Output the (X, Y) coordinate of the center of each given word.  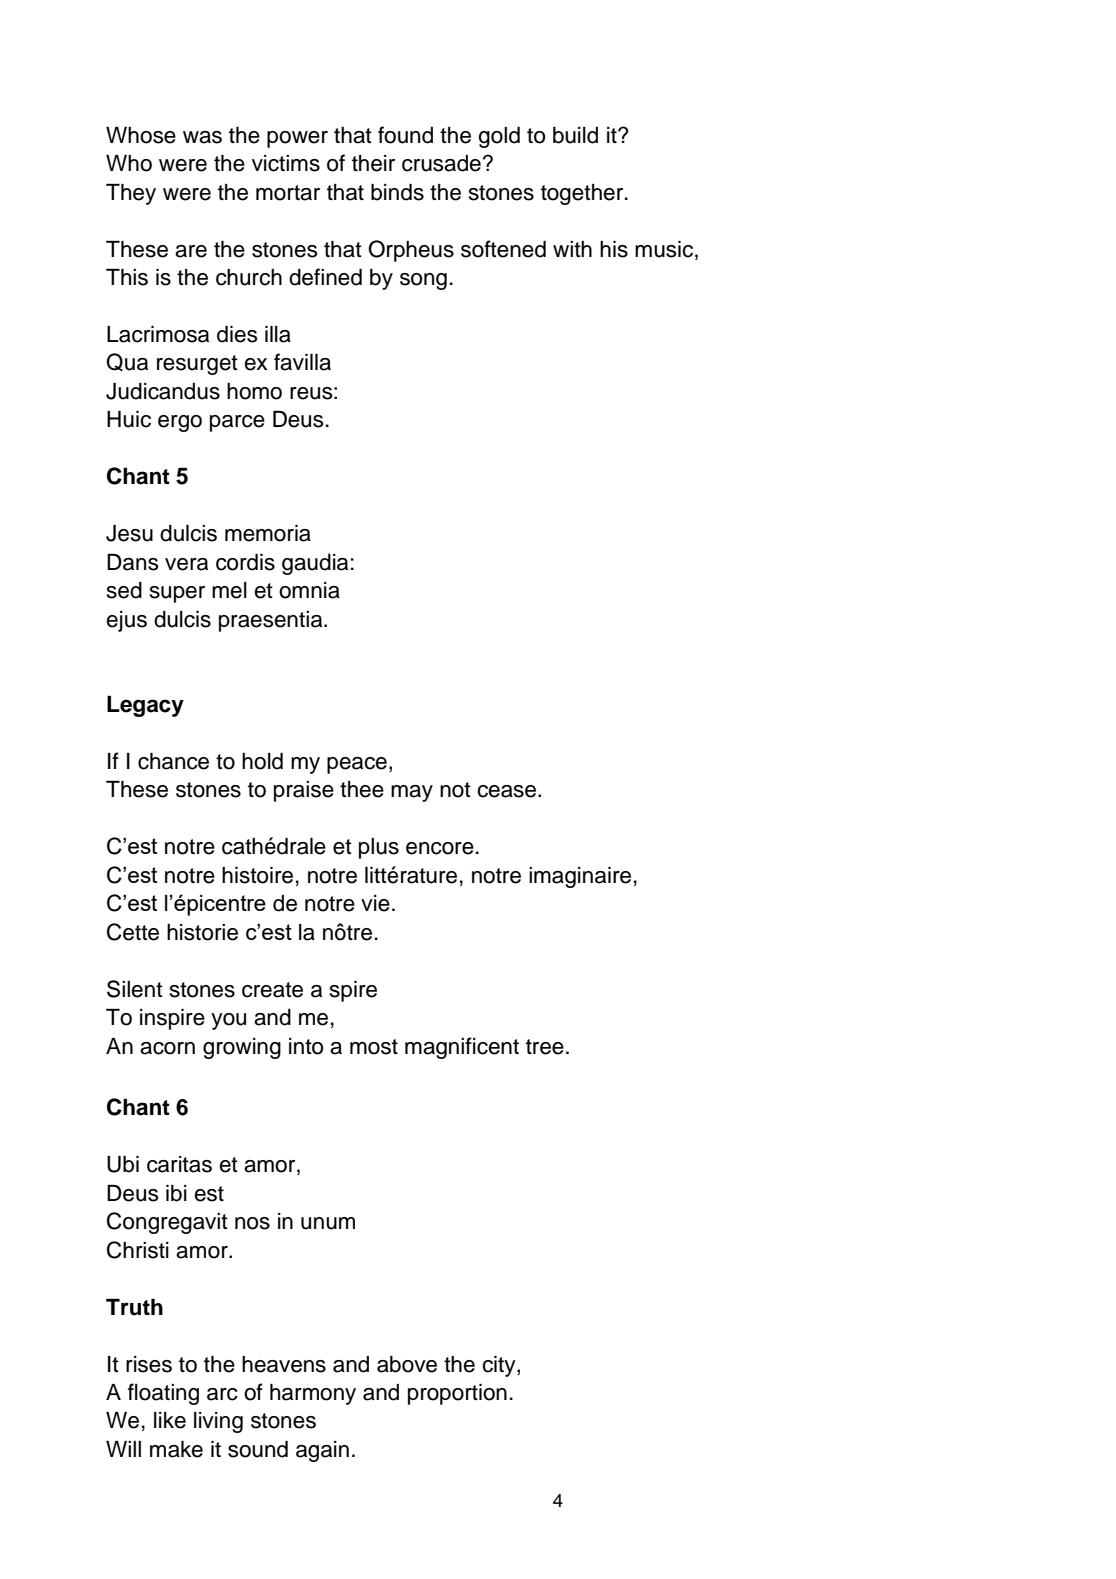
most (374, 1047)
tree (545, 1047)
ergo (180, 423)
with (572, 249)
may (412, 793)
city (500, 1366)
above (407, 1364)
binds (397, 192)
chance (173, 761)
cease (508, 791)
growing (242, 1048)
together (583, 194)
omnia (309, 590)
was (202, 137)
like (170, 1420)
